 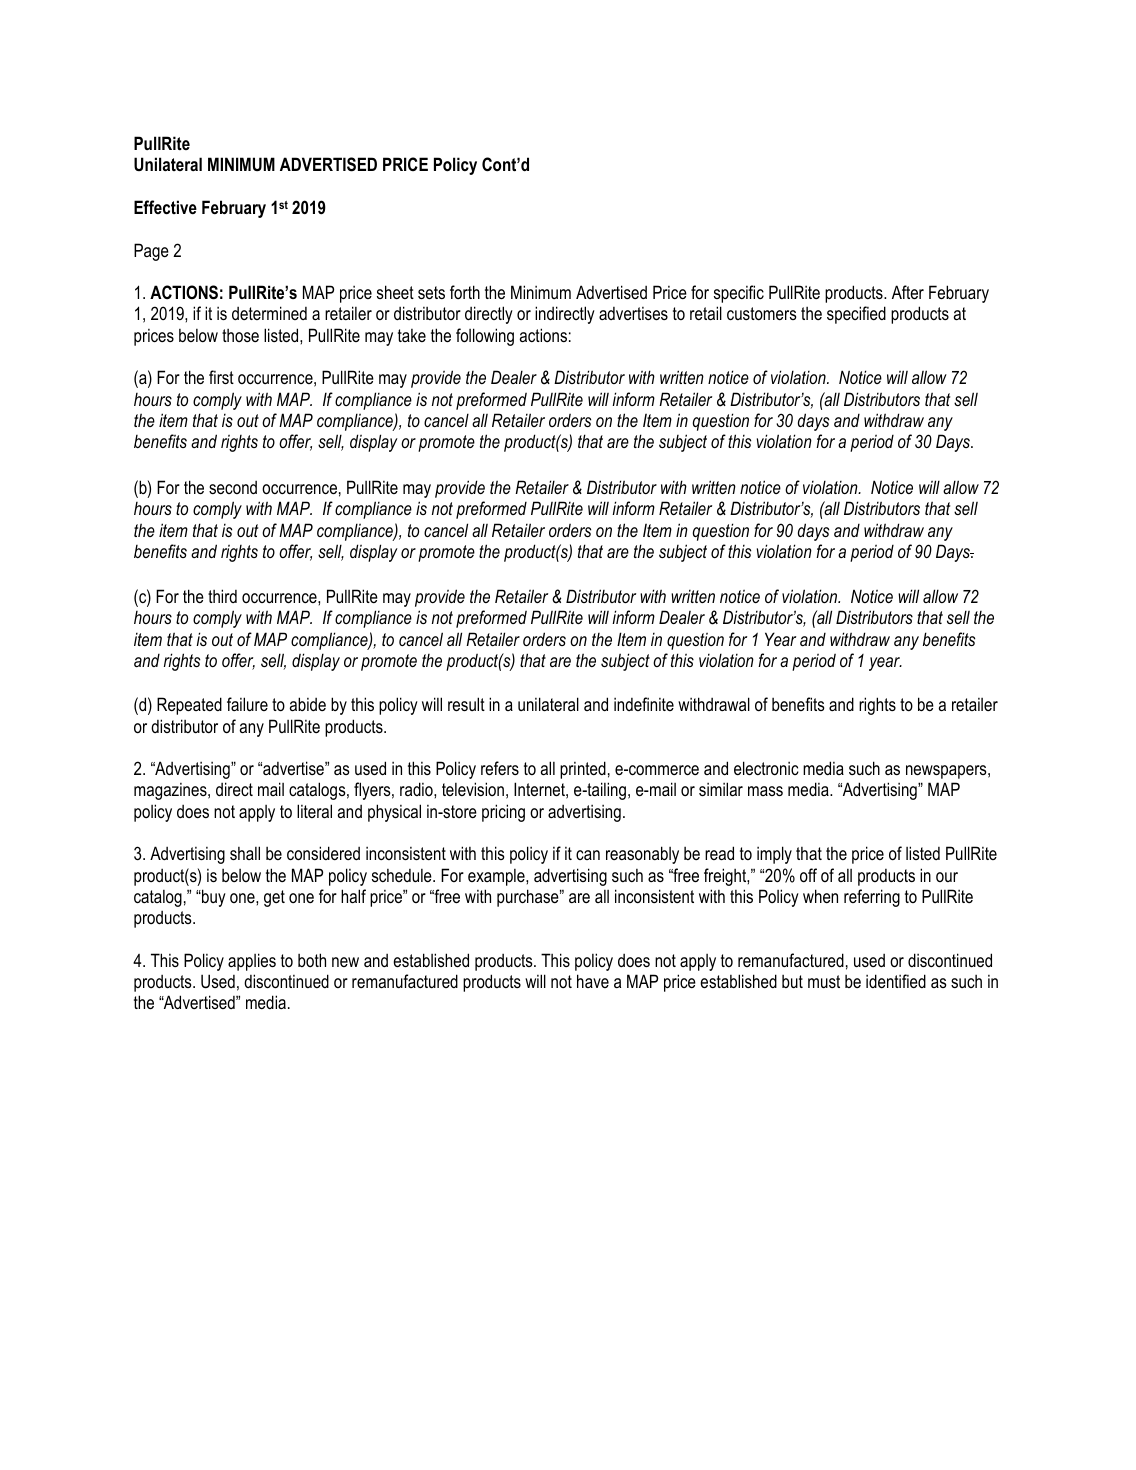 I want to click on Effective, so click(x=165, y=207).
